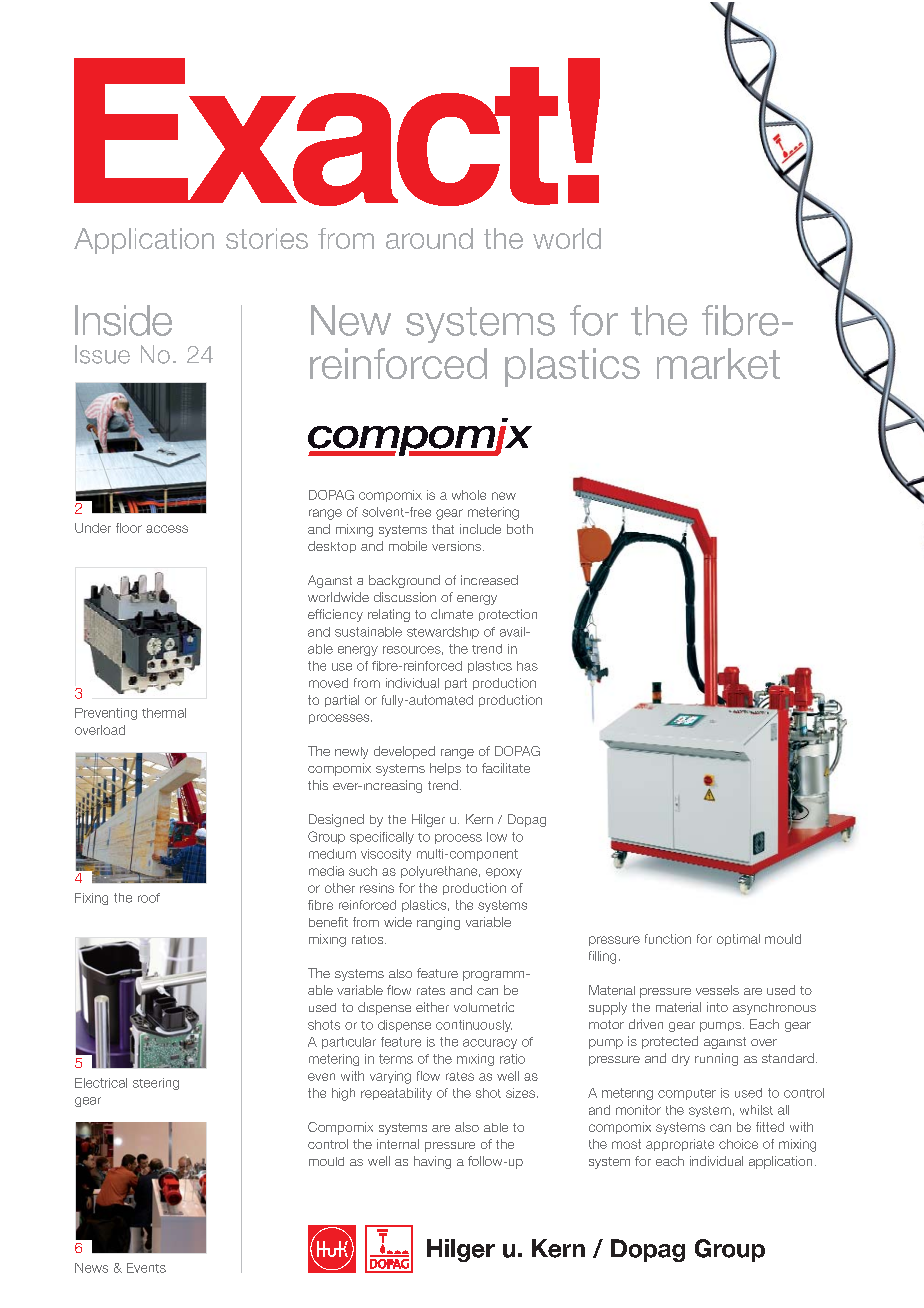  What do you see at coordinates (443, 529) in the image?
I see `that` at bounding box center [443, 529].
